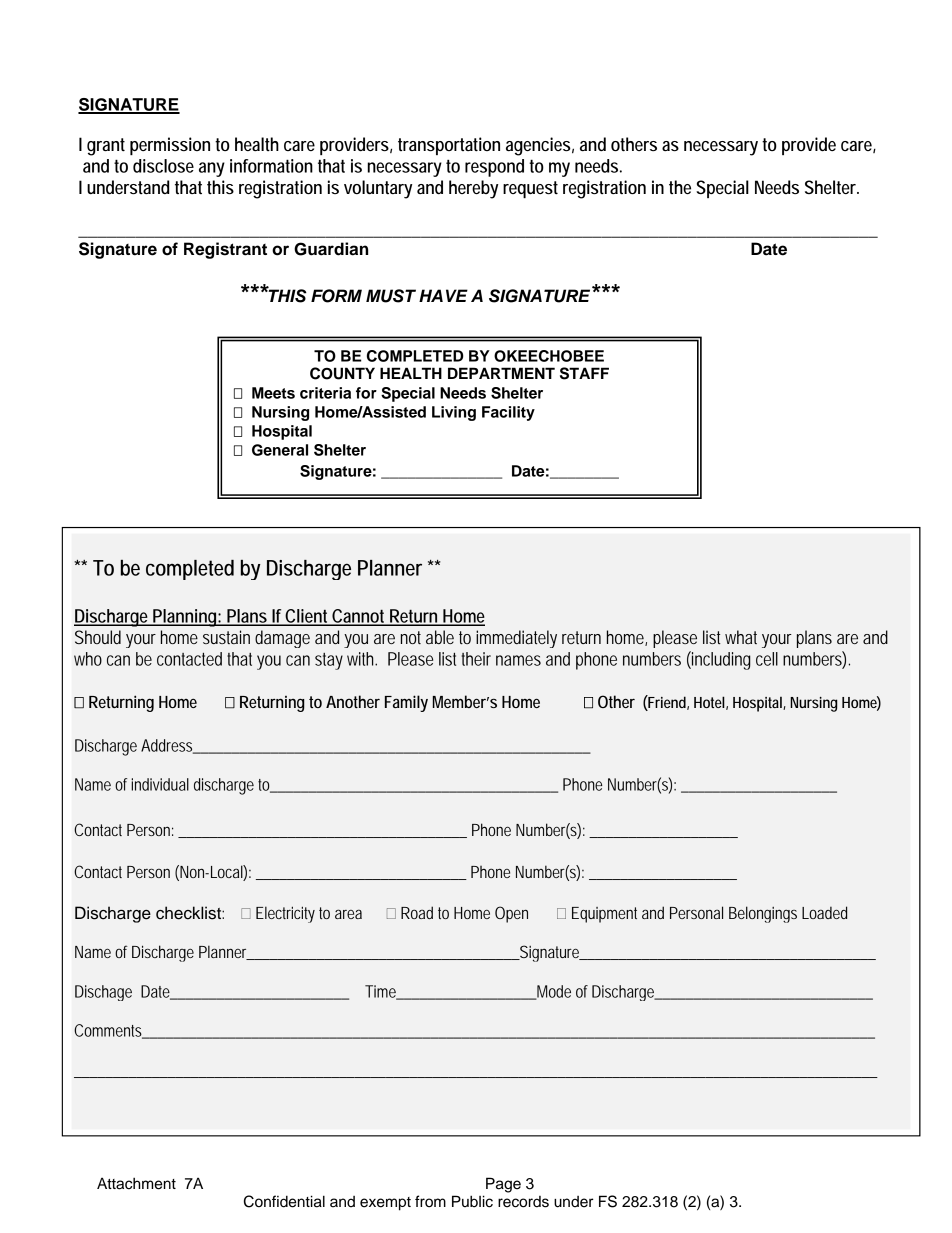  What do you see at coordinates (530, 189) in the screenshot?
I see `request` at bounding box center [530, 189].
